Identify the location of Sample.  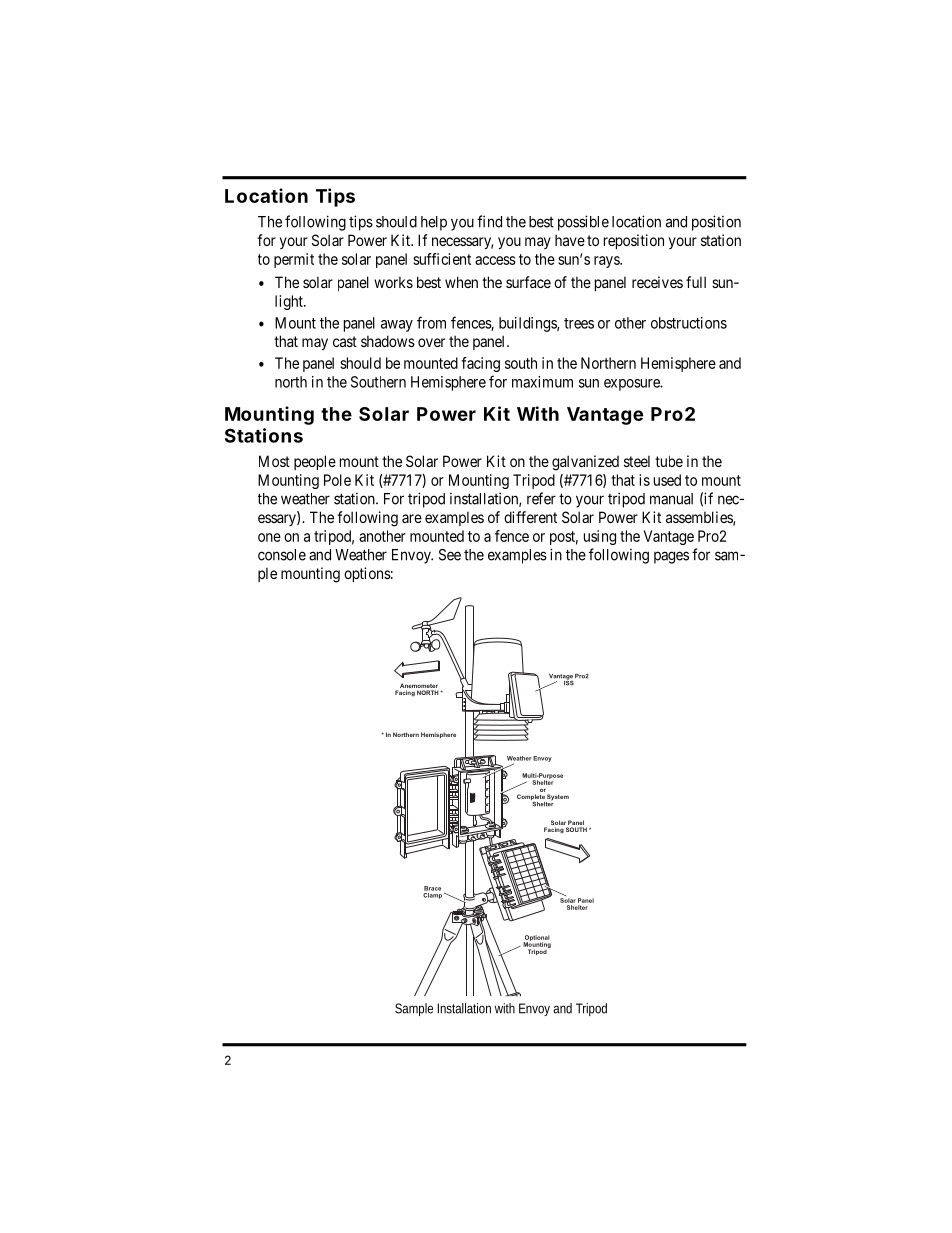
(414, 1009).
